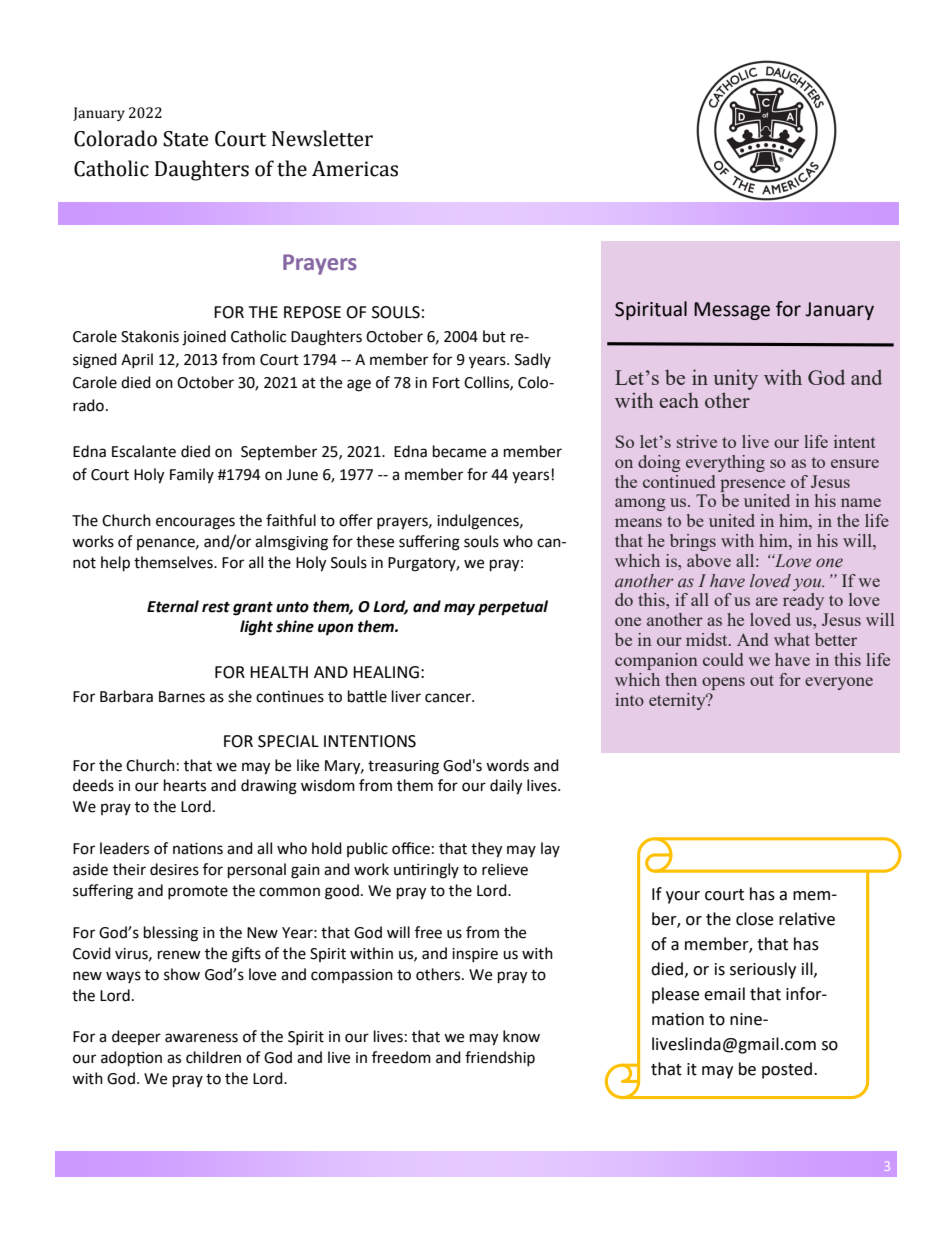  I want to click on your, so click(683, 897).
